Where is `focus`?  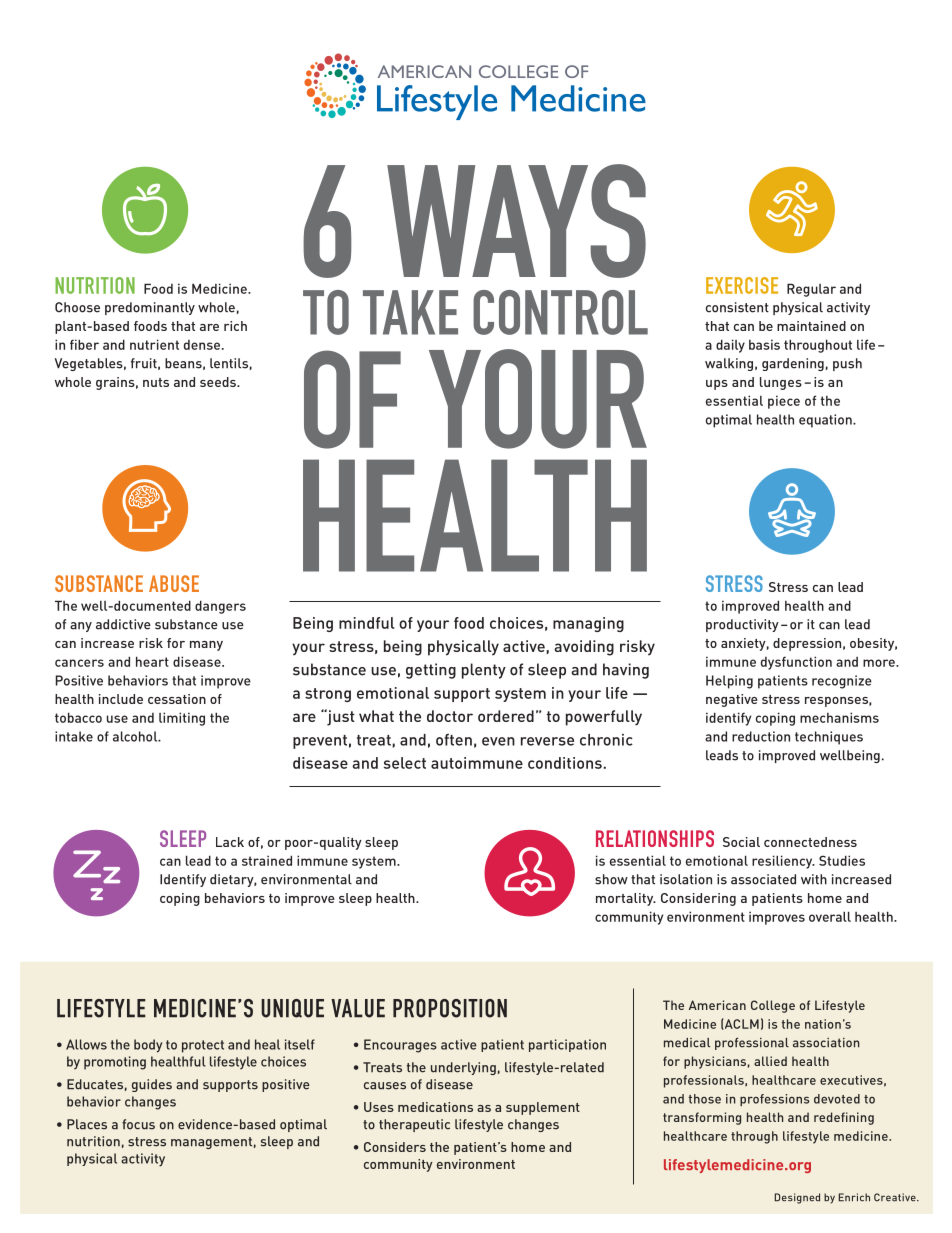
focus is located at coordinates (138, 1124).
